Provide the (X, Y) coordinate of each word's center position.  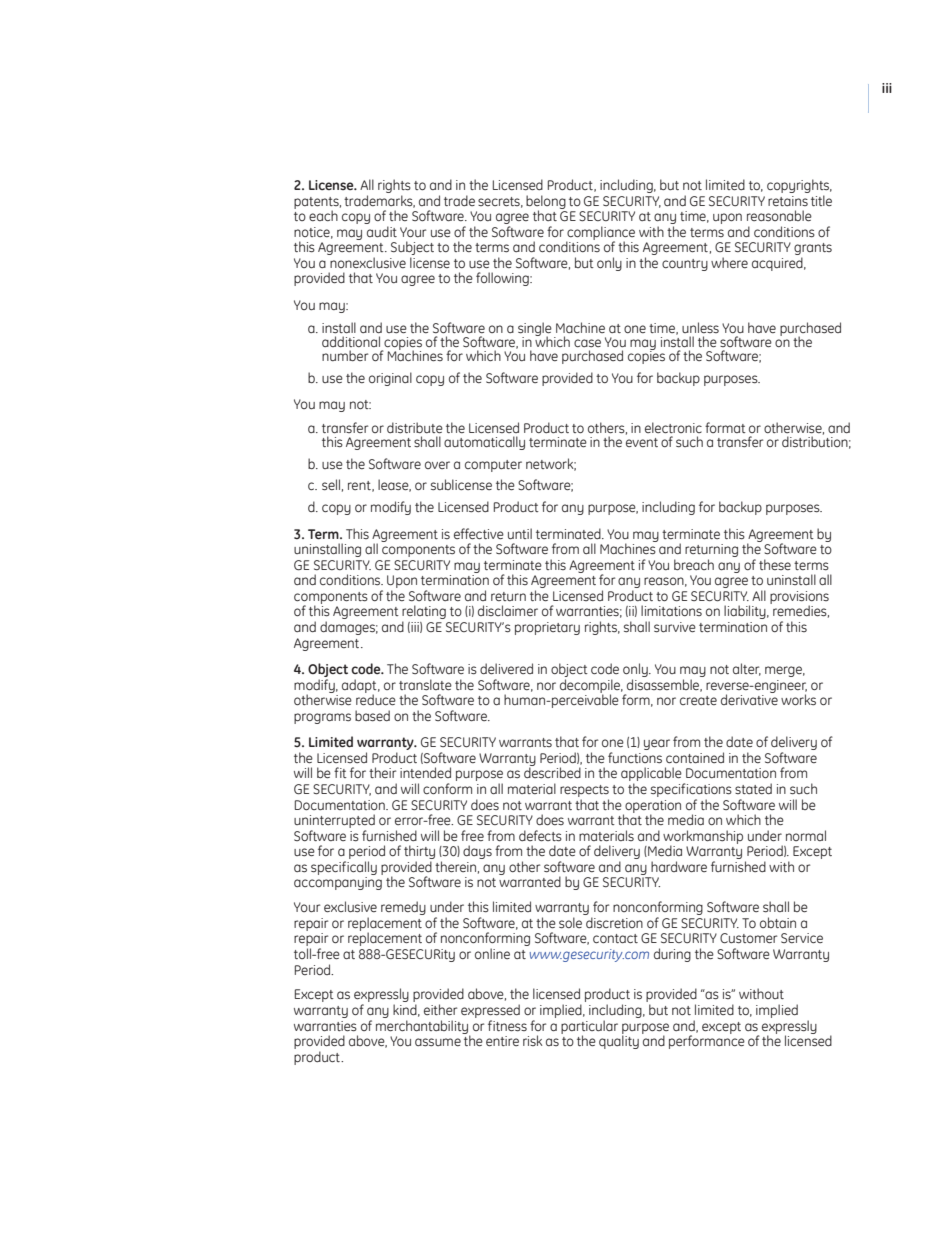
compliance (600, 234)
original (390, 379)
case (587, 343)
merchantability (423, 1028)
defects (540, 836)
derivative (749, 698)
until (520, 533)
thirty (419, 853)
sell (331, 485)
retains (788, 201)
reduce (376, 698)
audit (382, 231)
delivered (506, 668)
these (775, 564)
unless (700, 327)
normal (806, 835)
